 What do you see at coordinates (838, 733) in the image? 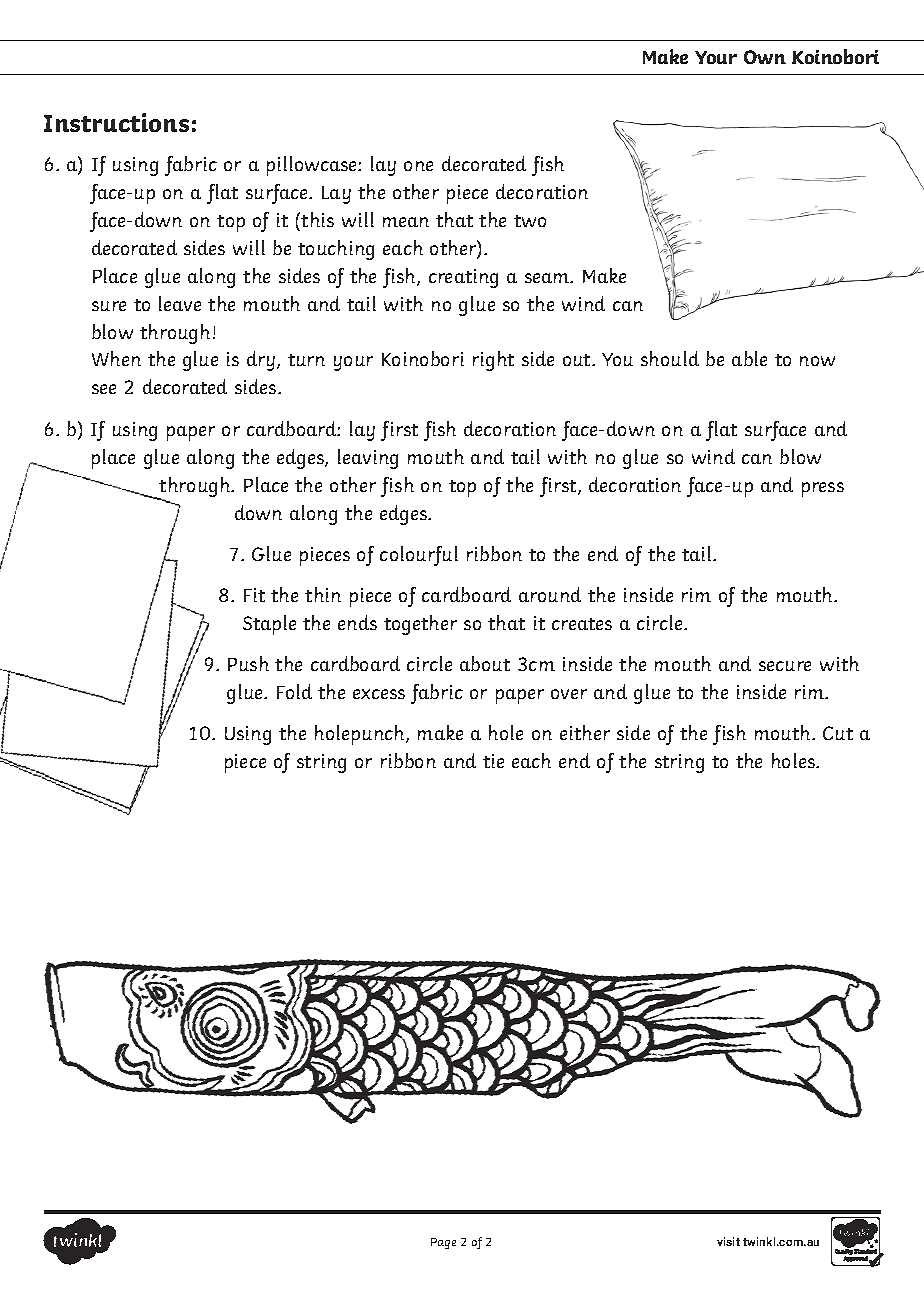
I see `Cut` at bounding box center [838, 733].
